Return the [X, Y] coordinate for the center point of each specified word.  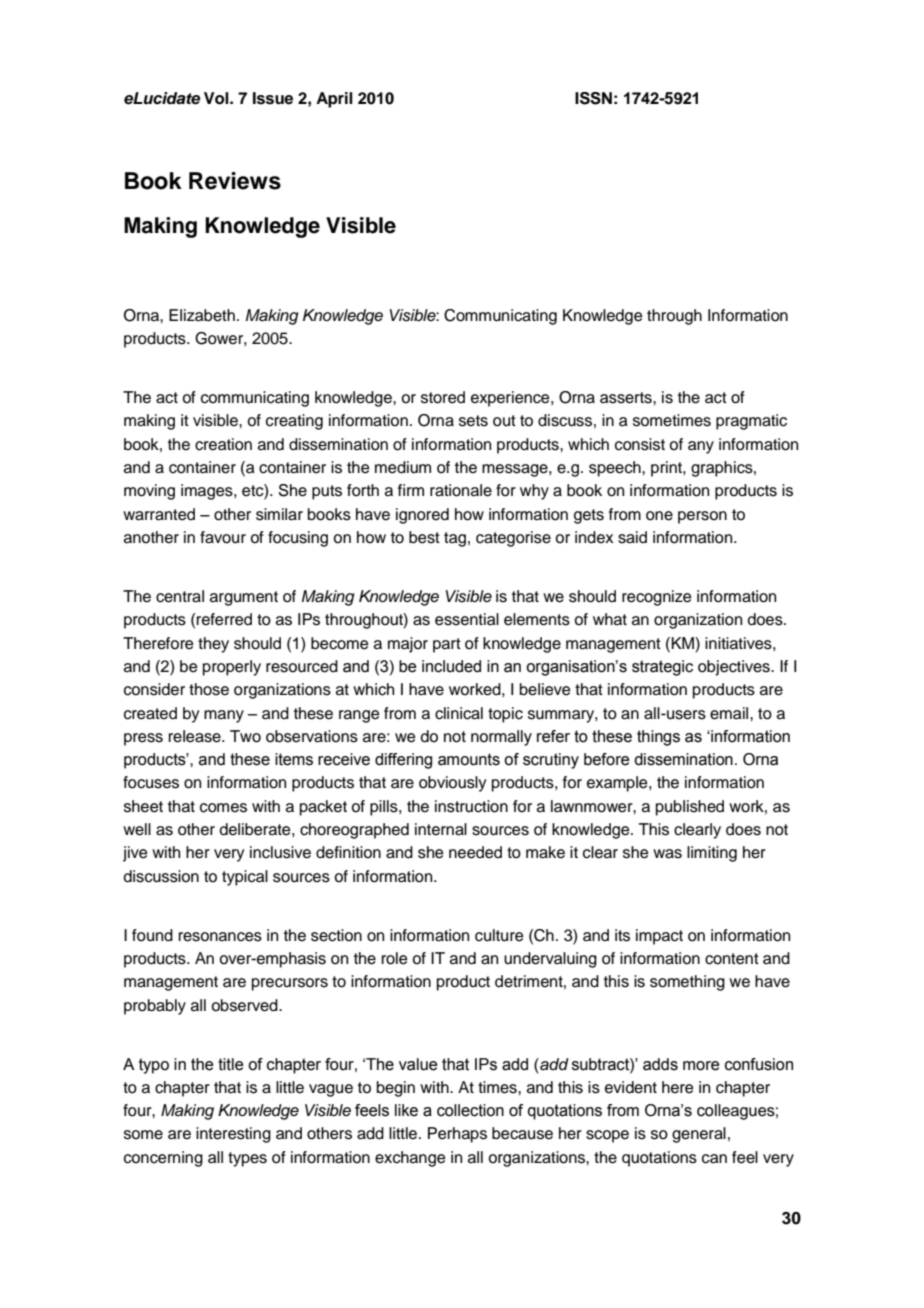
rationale [461, 490]
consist [640, 444]
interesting [233, 1135]
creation [223, 444]
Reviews [235, 181]
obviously [452, 784]
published [690, 808]
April [334, 100]
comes [223, 808]
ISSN [593, 98]
